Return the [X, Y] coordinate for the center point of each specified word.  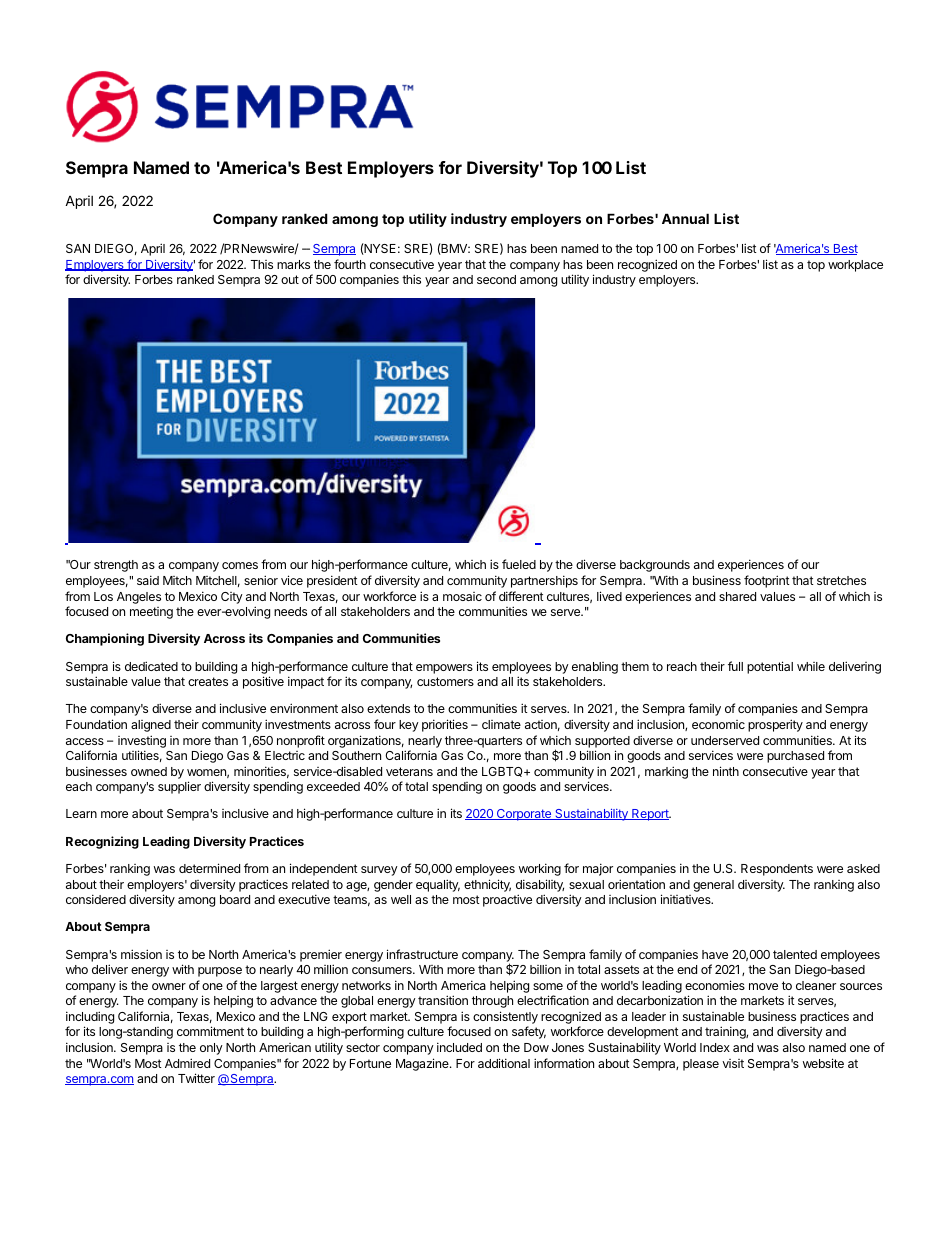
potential [770, 667]
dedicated [151, 666]
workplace [855, 266]
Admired [187, 1063]
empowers [444, 669]
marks [293, 264]
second [496, 279]
